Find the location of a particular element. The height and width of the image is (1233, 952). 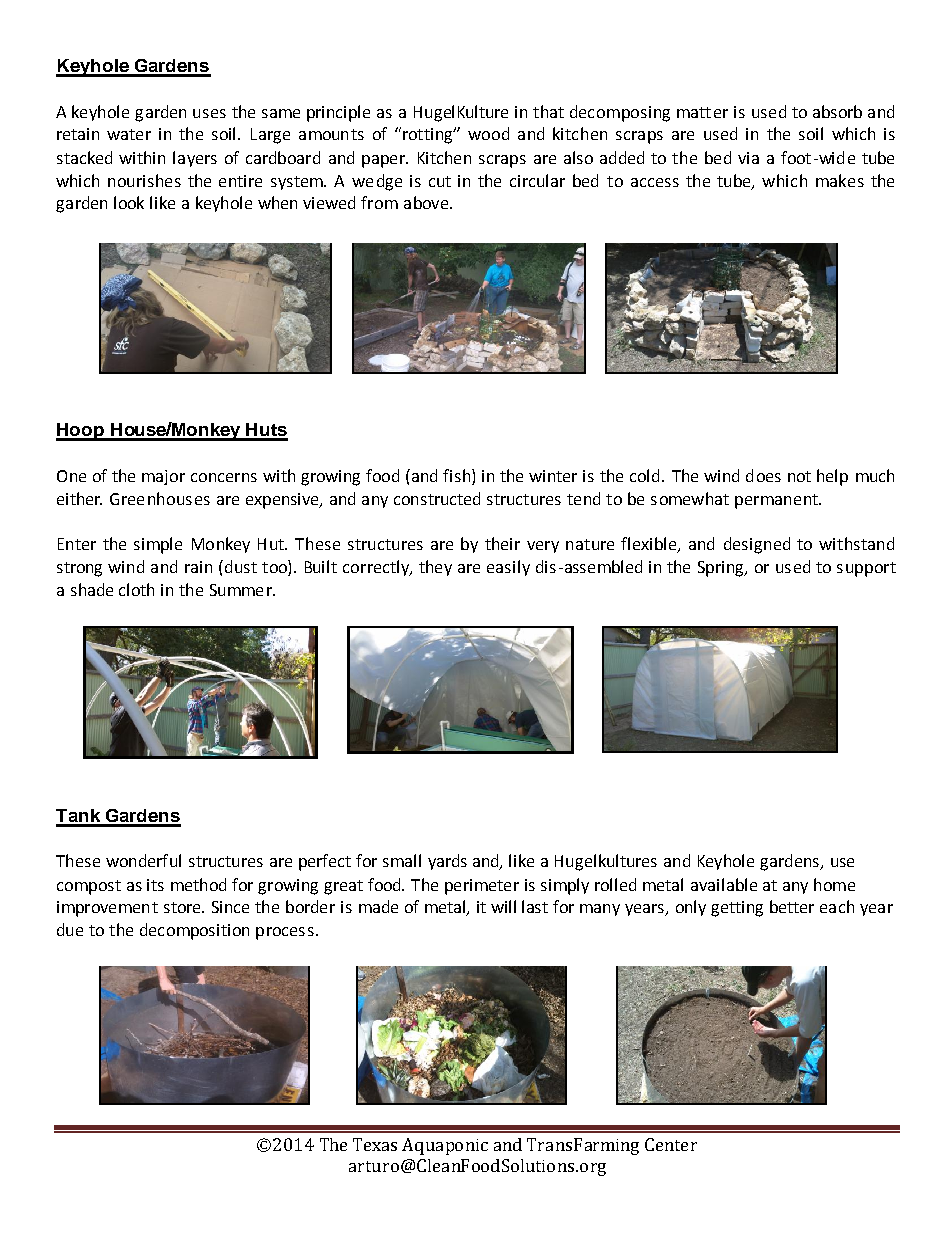

Texas is located at coordinates (375, 1144).
